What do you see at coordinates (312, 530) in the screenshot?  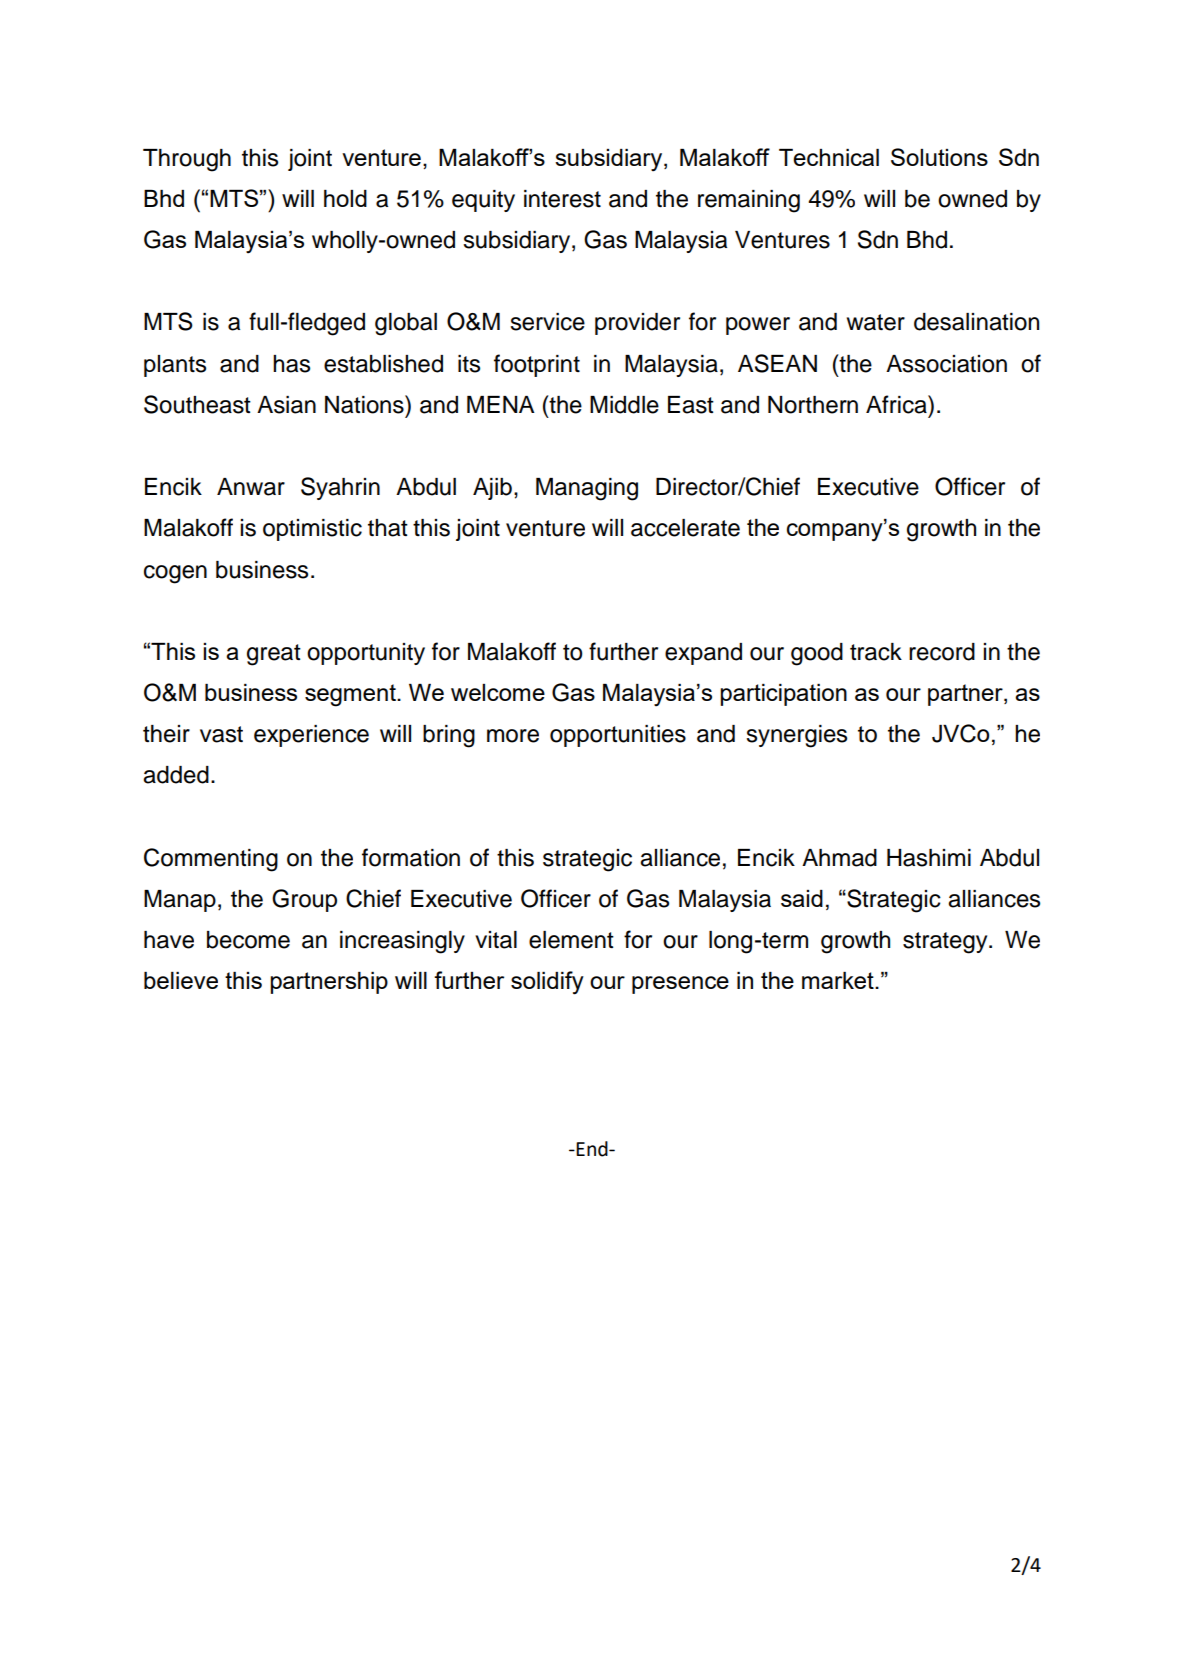 I see `optimistic` at bounding box center [312, 530].
